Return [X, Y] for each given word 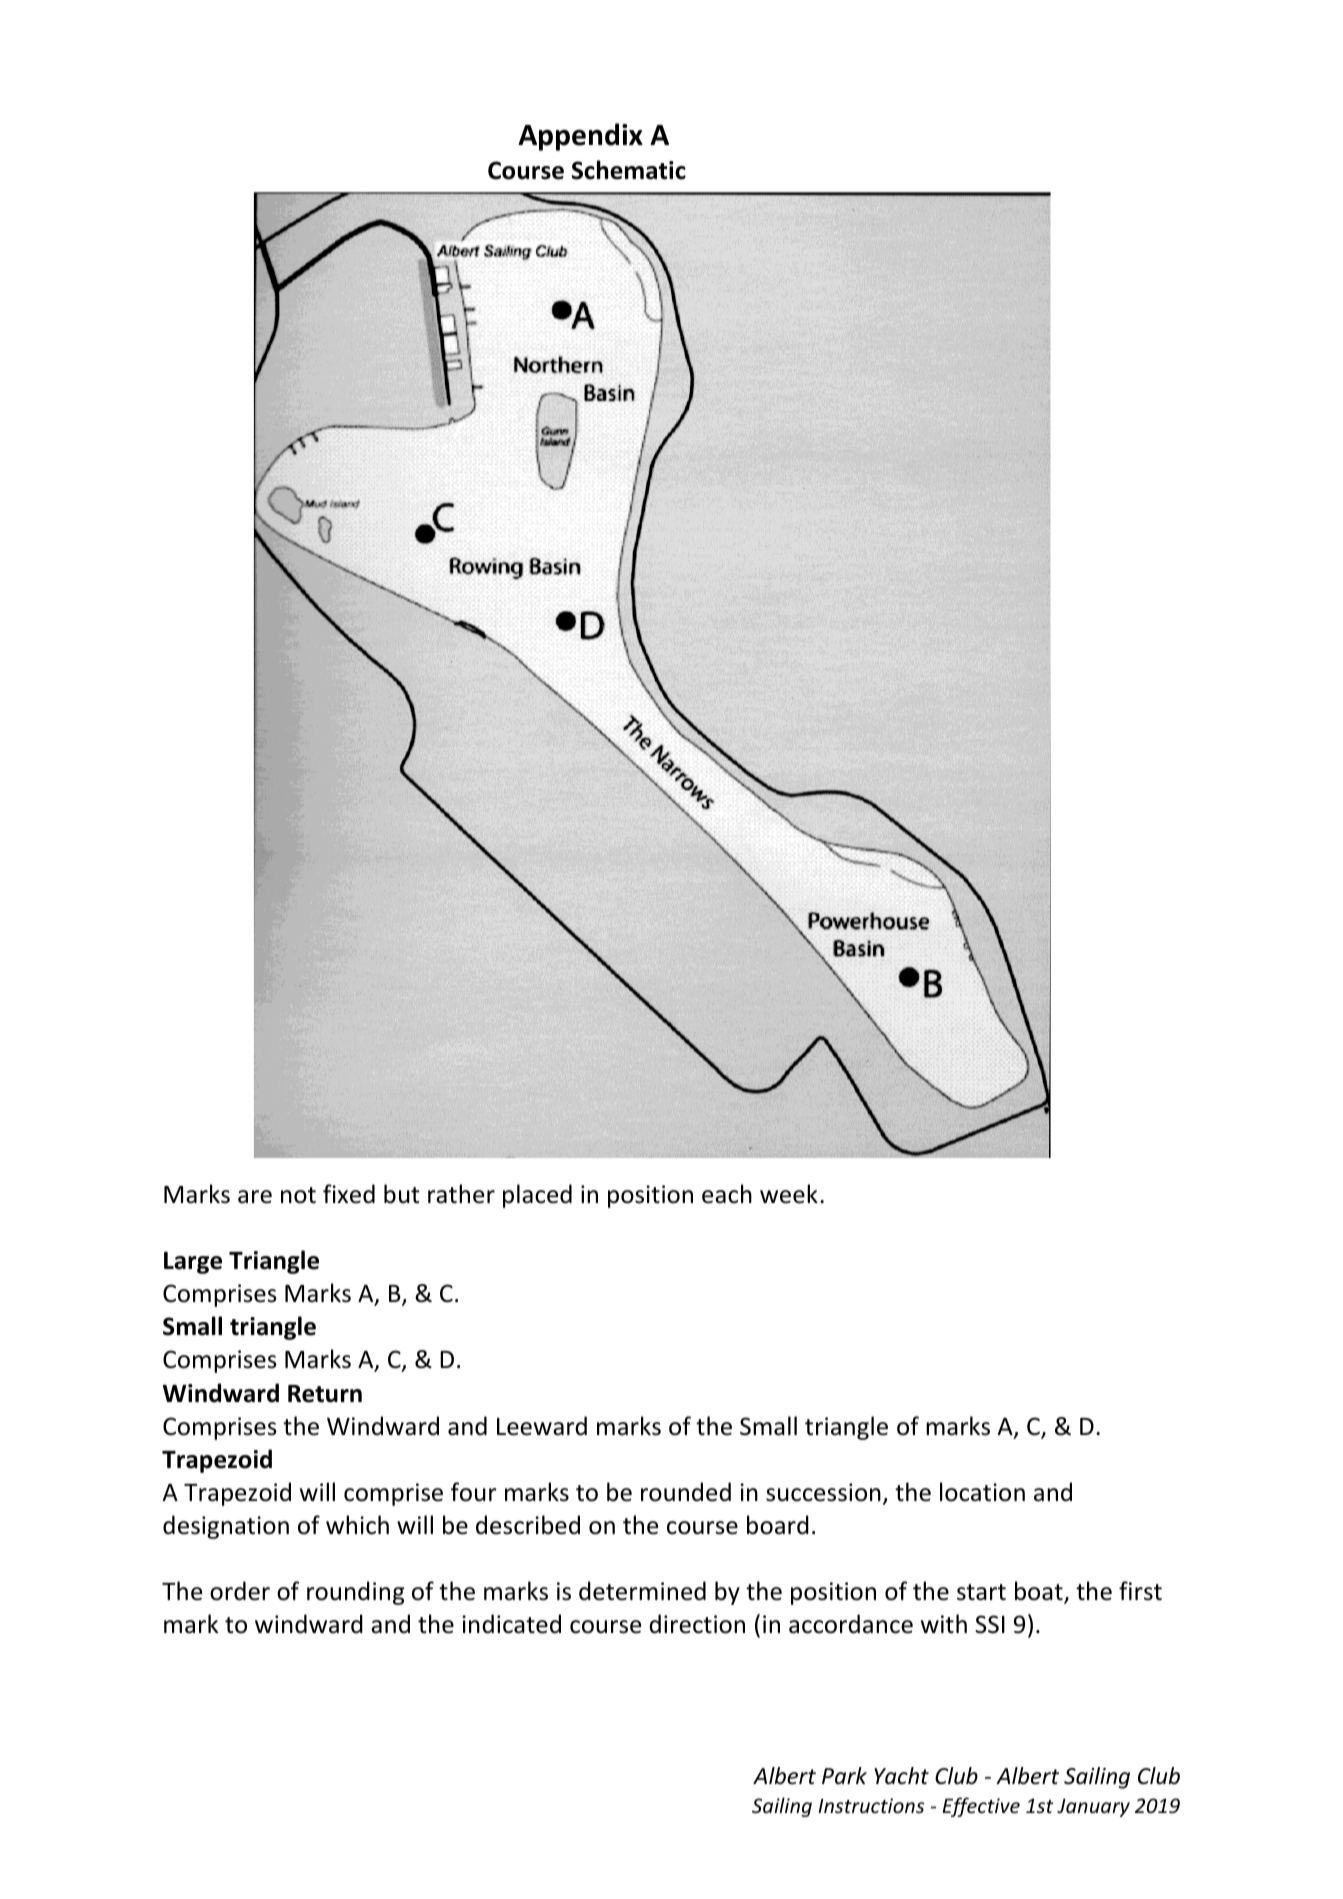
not [298, 1195]
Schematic [629, 170]
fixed [349, 1194]
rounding [355, 1593]
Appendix [580, 137]
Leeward [542, 1426]
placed [537, 1196]
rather [461, 1194]
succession [823, 1492]
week [789, 1194]
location [982, 1492]
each [727, 1194]
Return [325, 1394]
